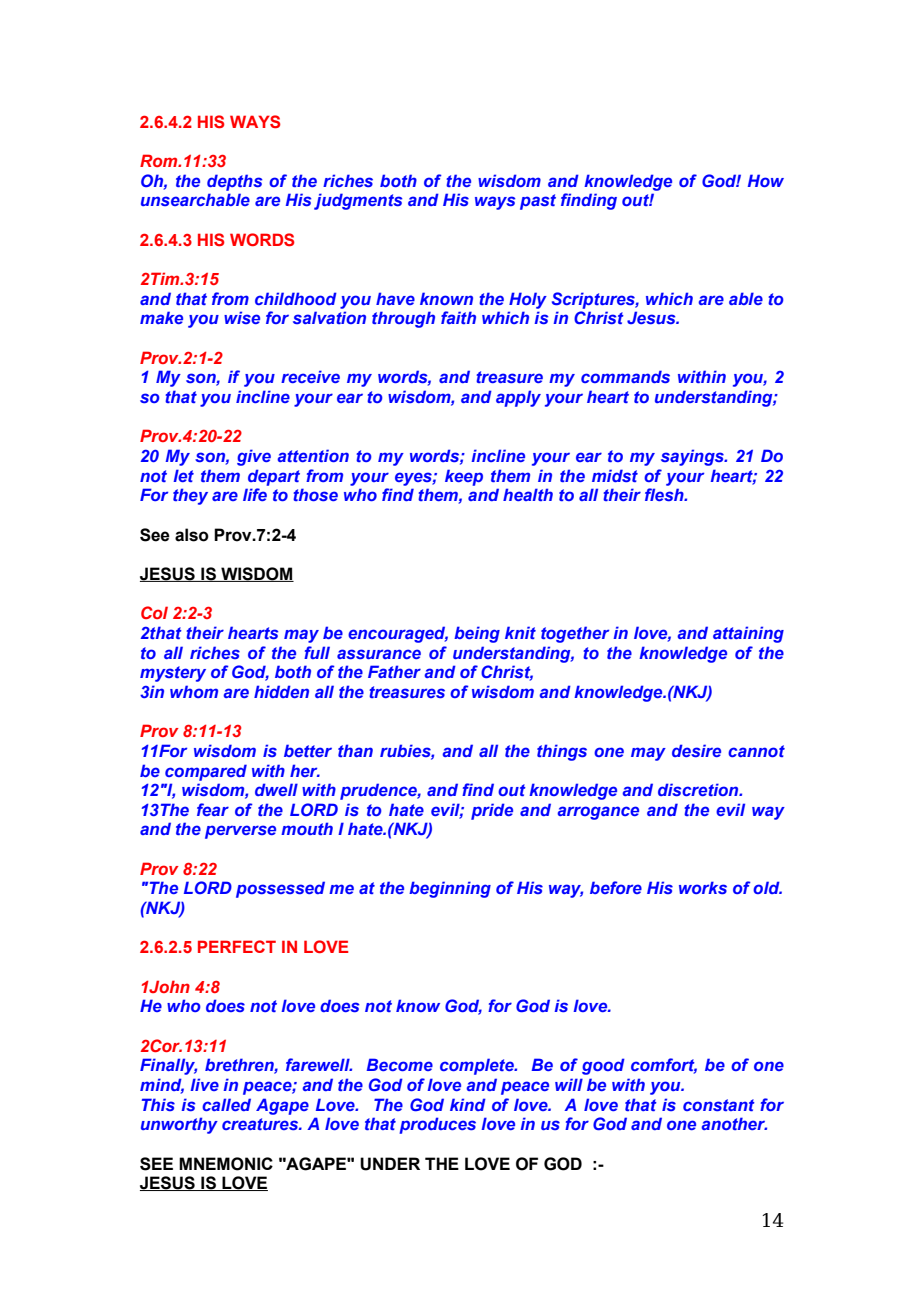  I want to click on past, so click(538, 202).
